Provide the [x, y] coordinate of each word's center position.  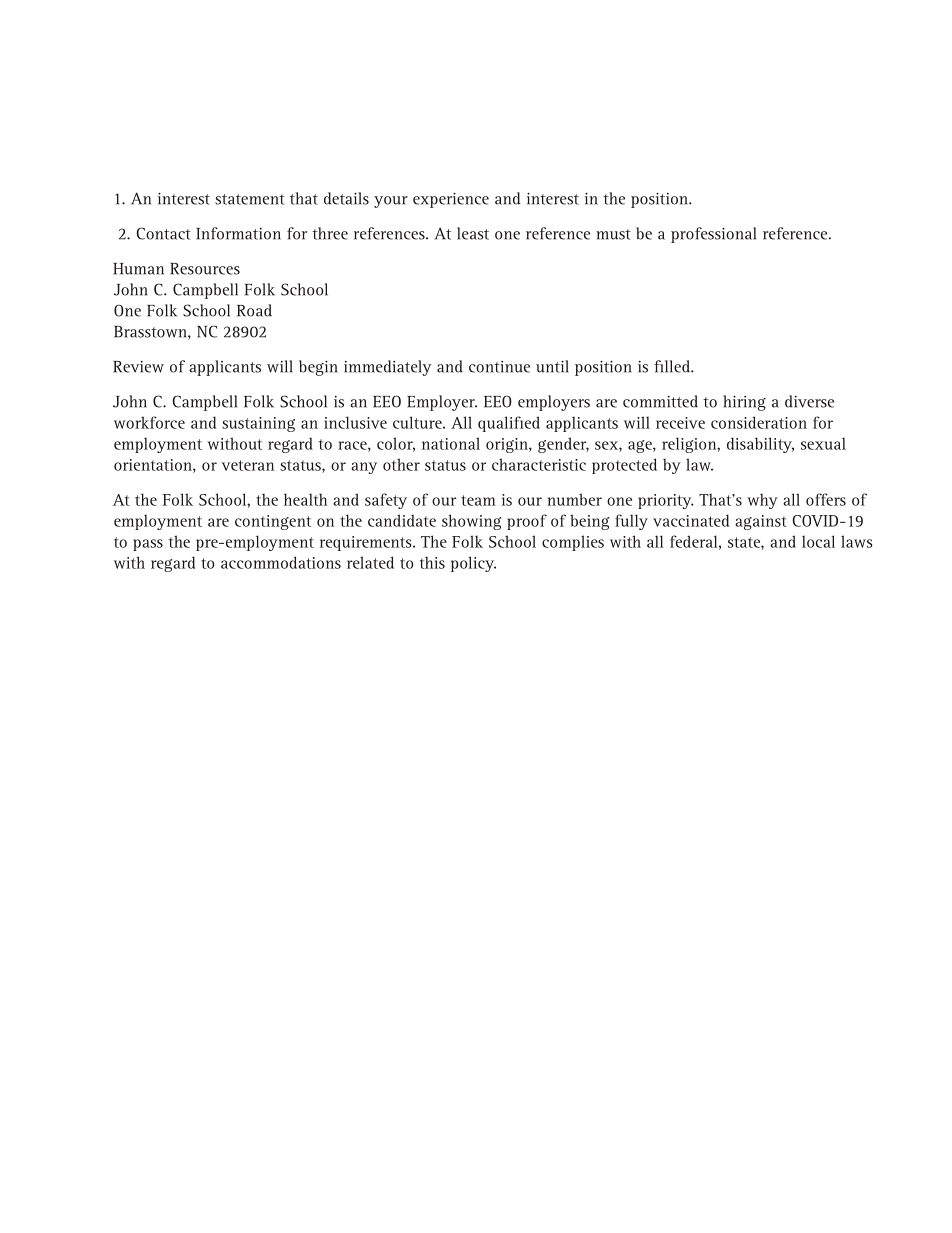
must [613, 234]
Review [138, 367]
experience [451, 200]
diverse [809, 401]
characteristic [539, 464]
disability [760, 445]
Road [254, 310]
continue [499, 367]
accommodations [281, 562]
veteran [247, 465]
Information [238, 233]
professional [713, 235]
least [473, 233]
